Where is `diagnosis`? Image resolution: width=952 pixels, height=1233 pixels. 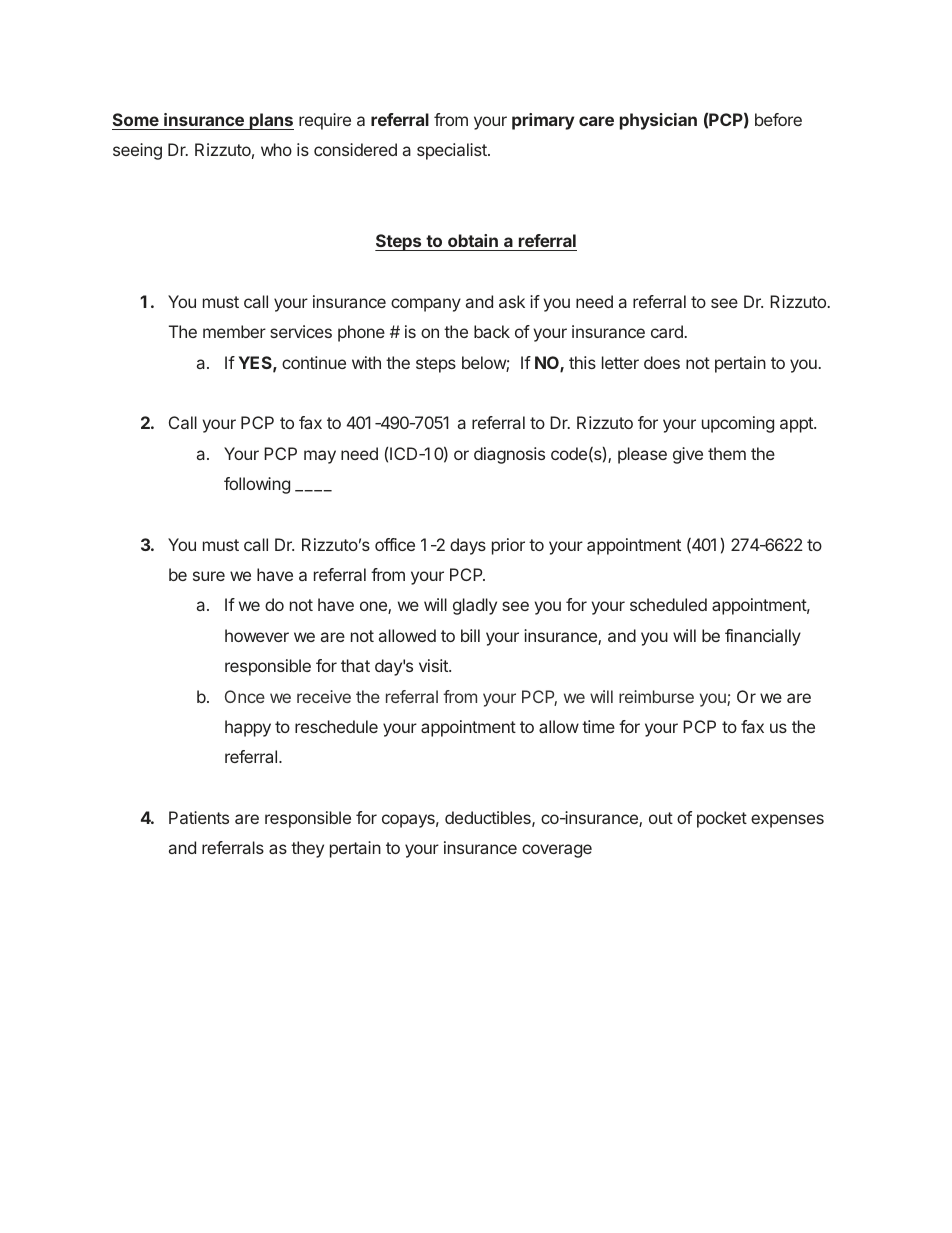 diagnosis is located at coordinates (509, 455).
